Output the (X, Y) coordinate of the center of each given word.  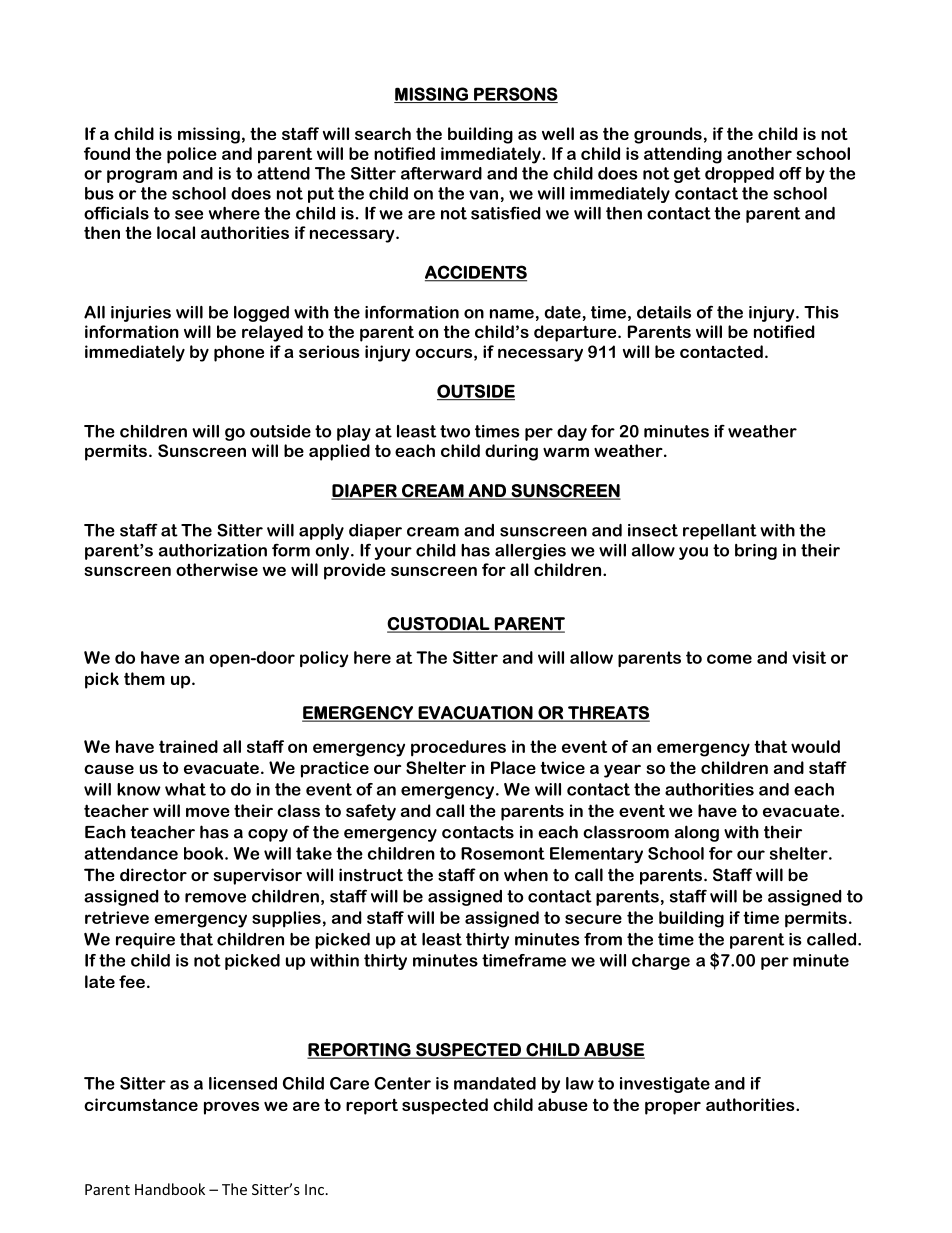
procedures (458, 748)
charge (661, 962)
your (393, 553)
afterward (441, 173)
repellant (720, 532)
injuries (141, 314)
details (664, 312)
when (526, 875)
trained (188, 746)
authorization (213, 550)
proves (231, 1108)
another (759, 153)
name (512, 314)
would (815, 746)
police (192, 155)
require (145, 941)
